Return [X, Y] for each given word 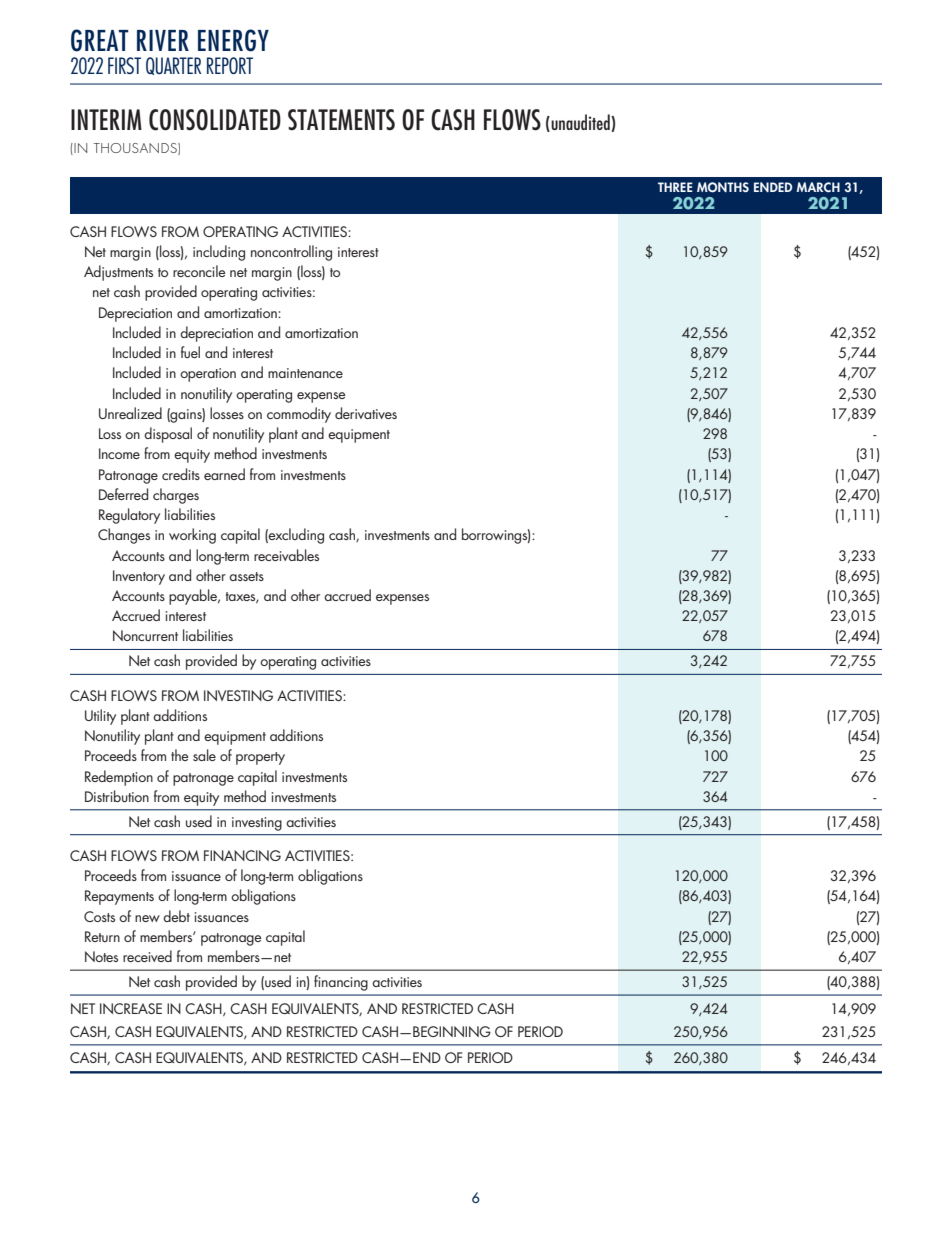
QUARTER [173, 66]
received [147, 956]
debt [176, 916]
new [147, 918]
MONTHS [723, 187]
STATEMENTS [341, 120]
